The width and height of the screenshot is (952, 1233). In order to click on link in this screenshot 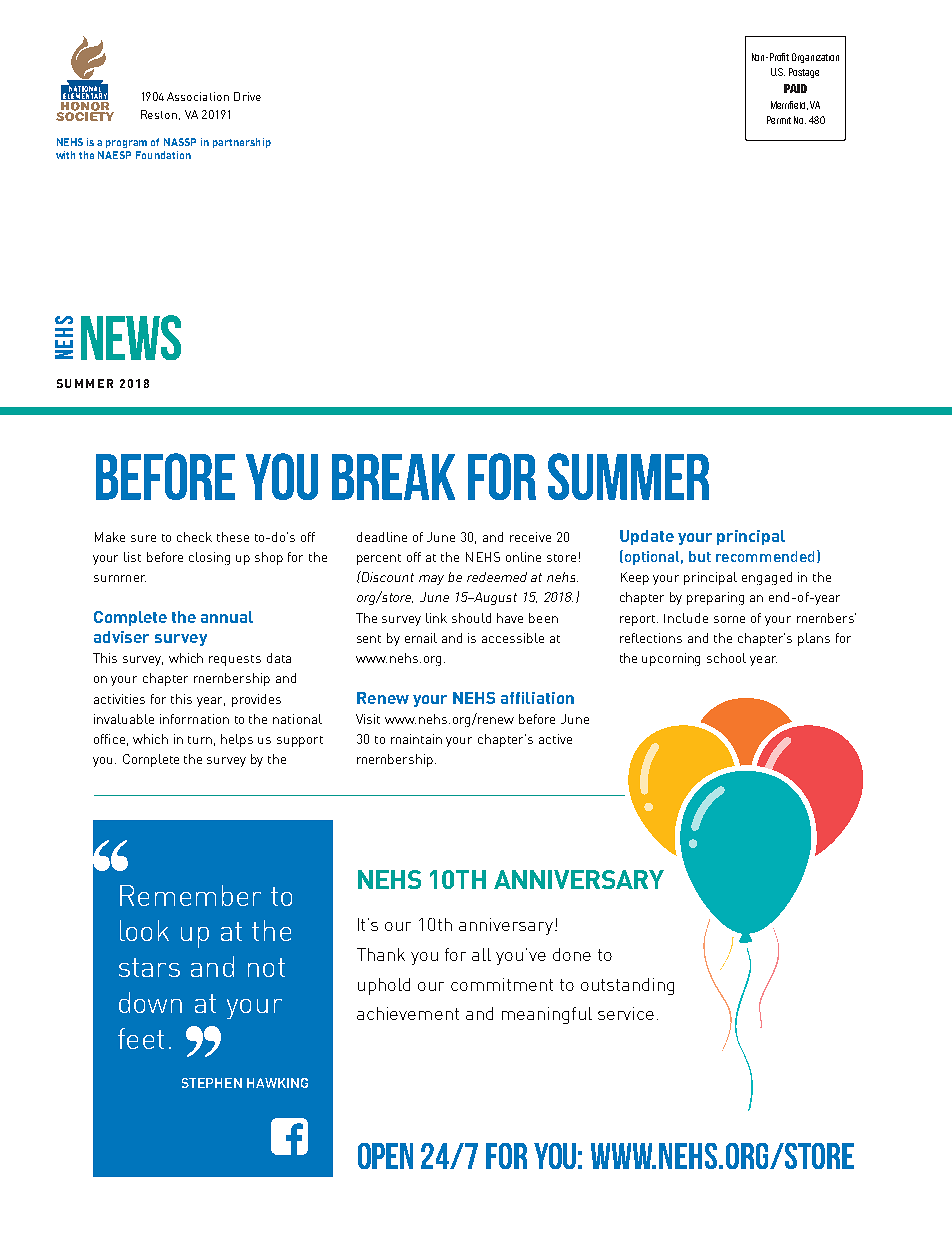, I will do `click(436, 618)`.
